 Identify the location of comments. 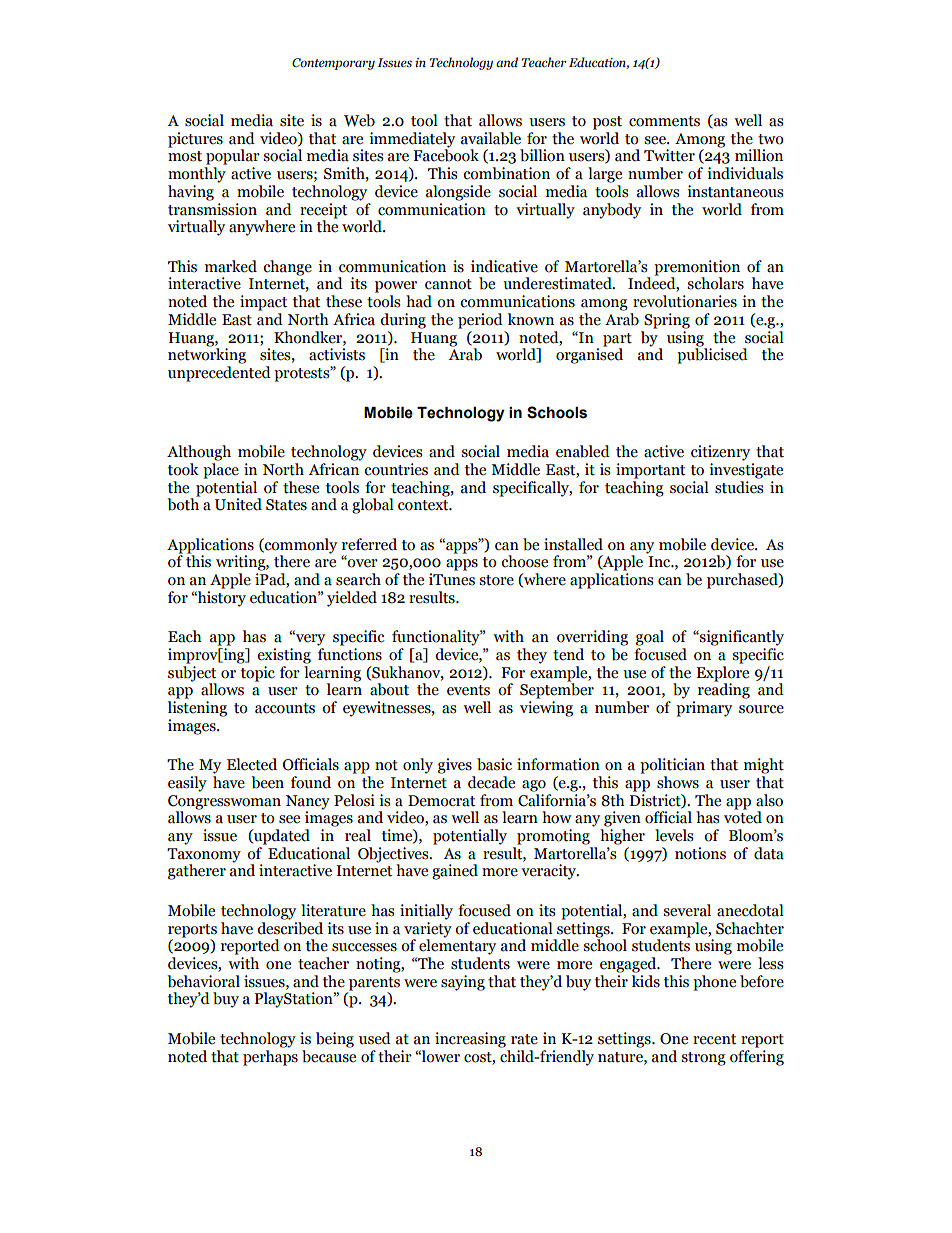
(664, 121).
